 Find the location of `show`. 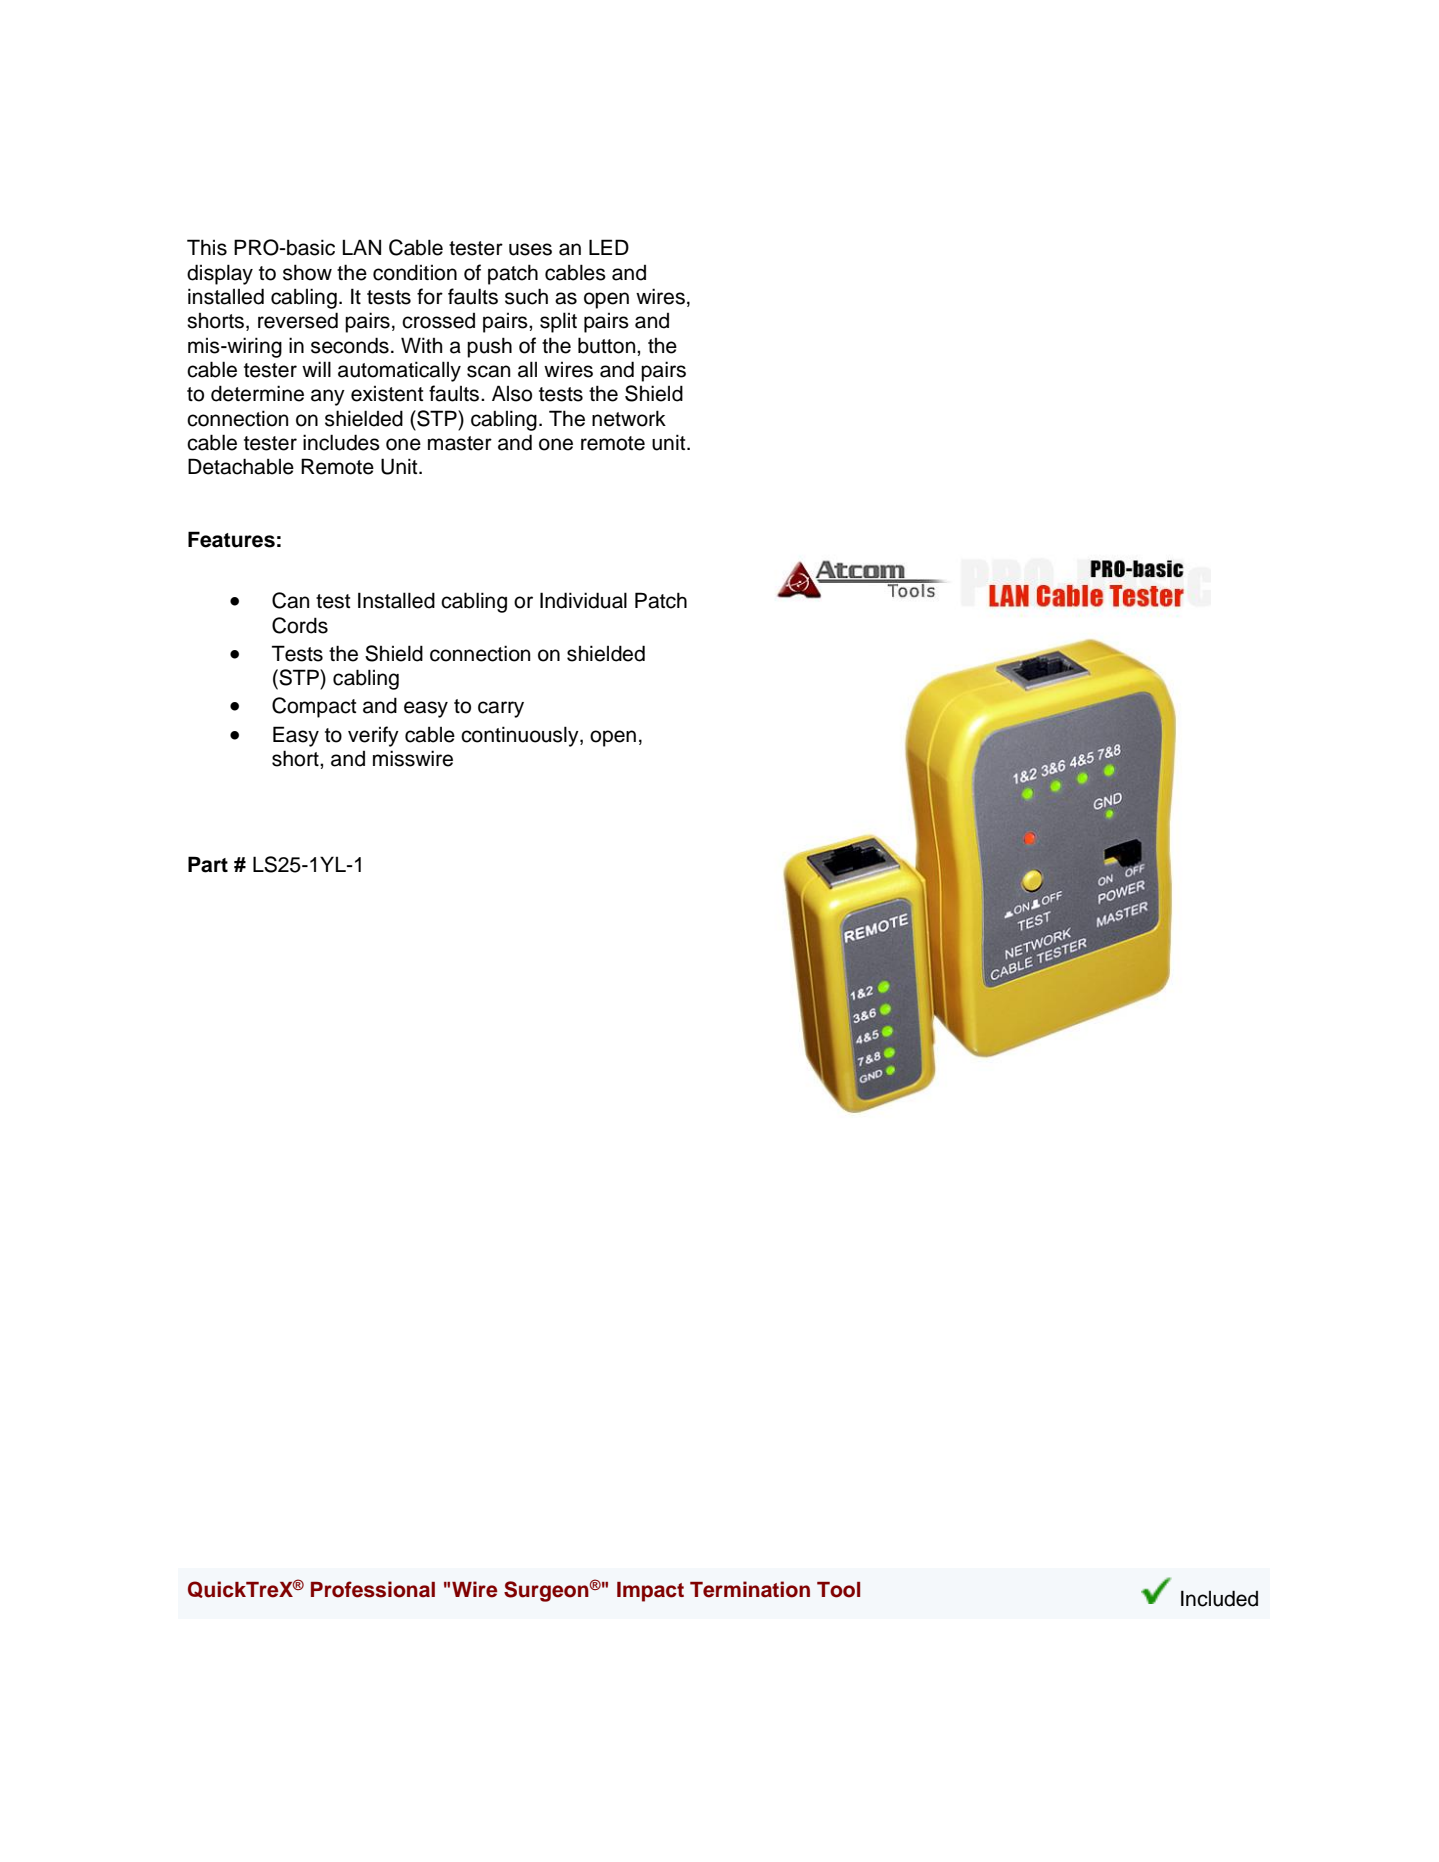

show is located at coordinates (307, 272).
